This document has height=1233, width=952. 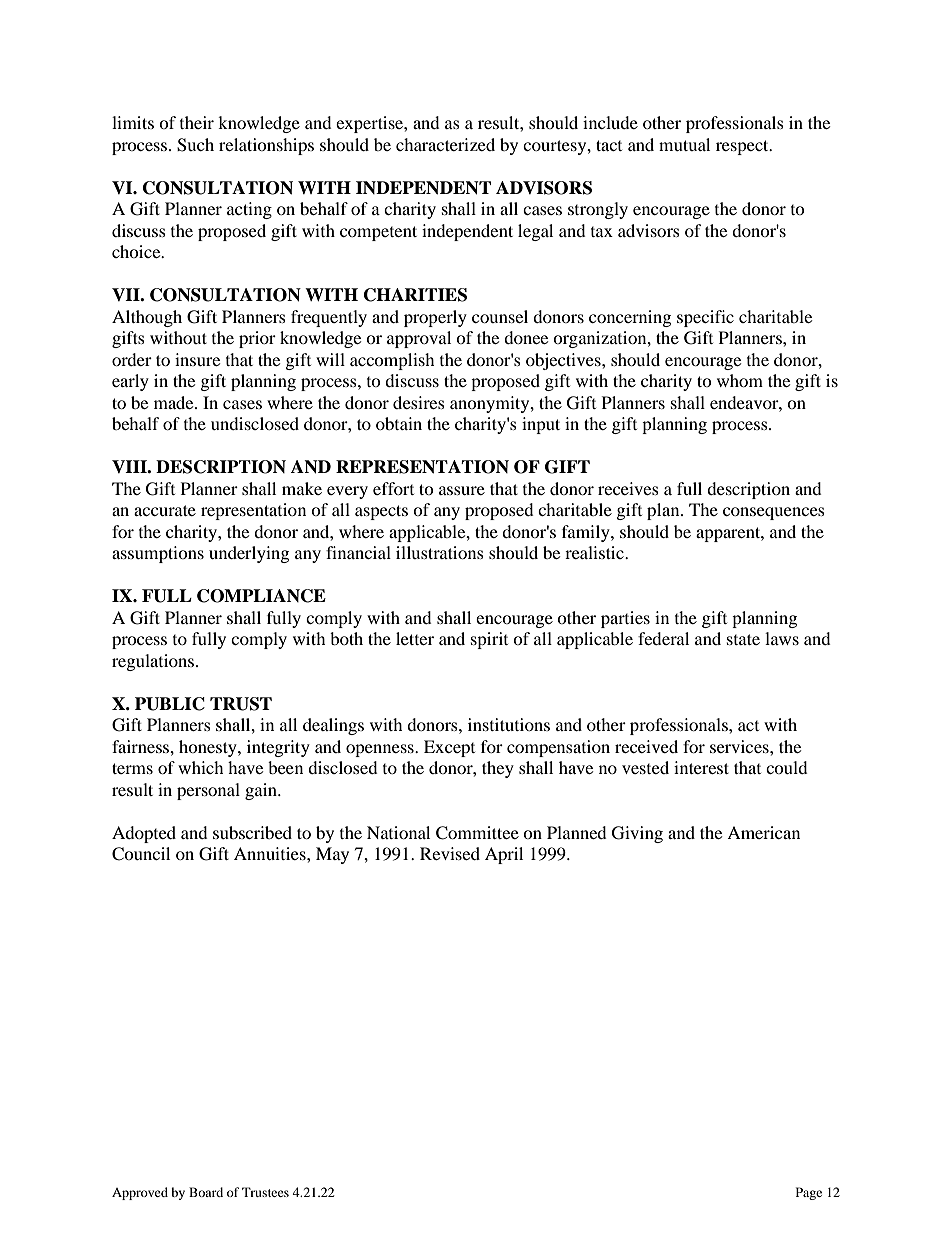 What do you see at coordinates (445, 144) in the document?
I see `characterized` at bounding box center [445, 144].
